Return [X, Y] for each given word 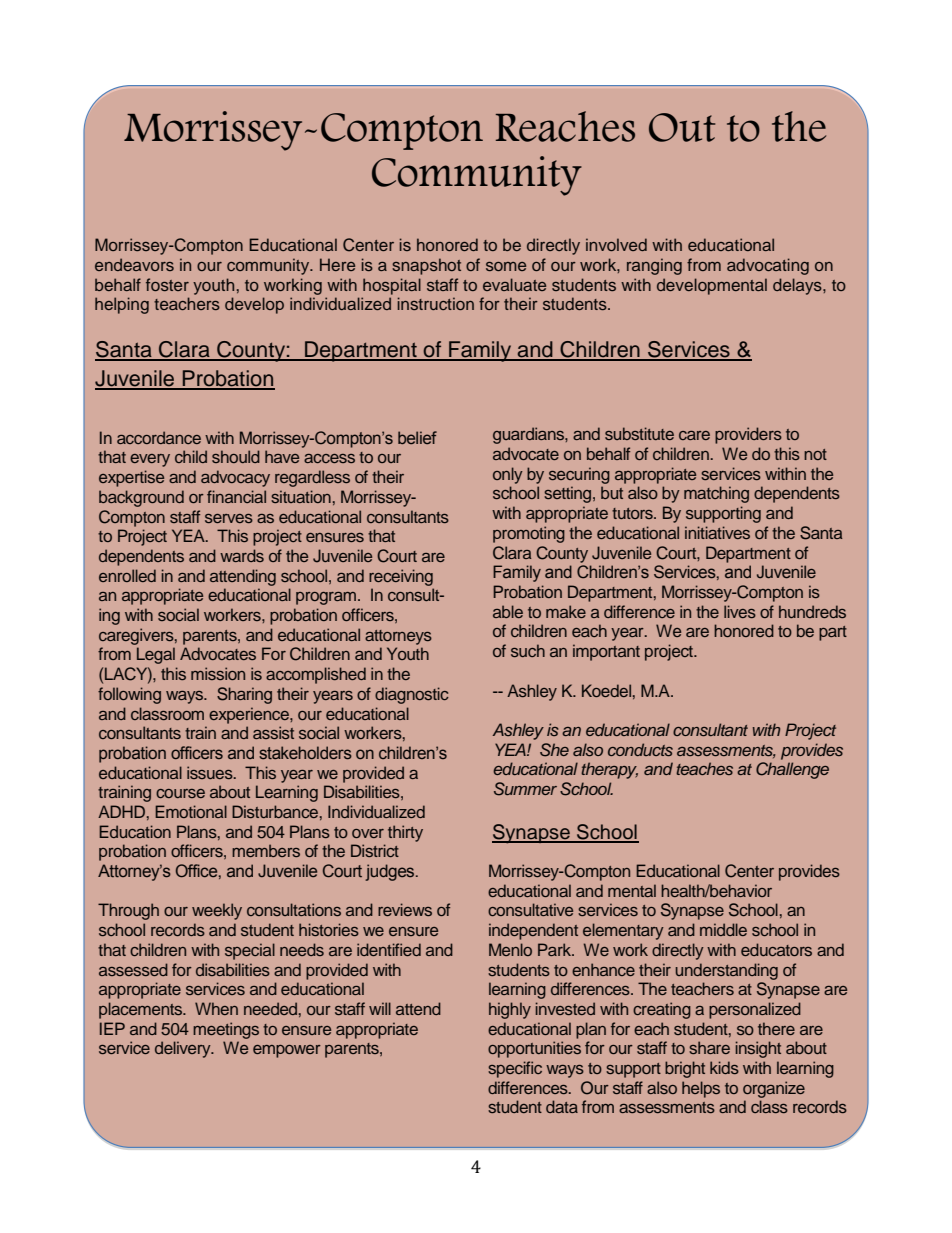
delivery [184, 1049]
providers [748, 435]
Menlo [510, 949]
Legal [156, 655]
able [508, 611]
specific [515, 1069]
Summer [525, 789]
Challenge [792, 770]
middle [723, 929]
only [508, 475]
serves [229, 518]
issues [211, 772]
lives [740, 611]
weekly [217, 911]
